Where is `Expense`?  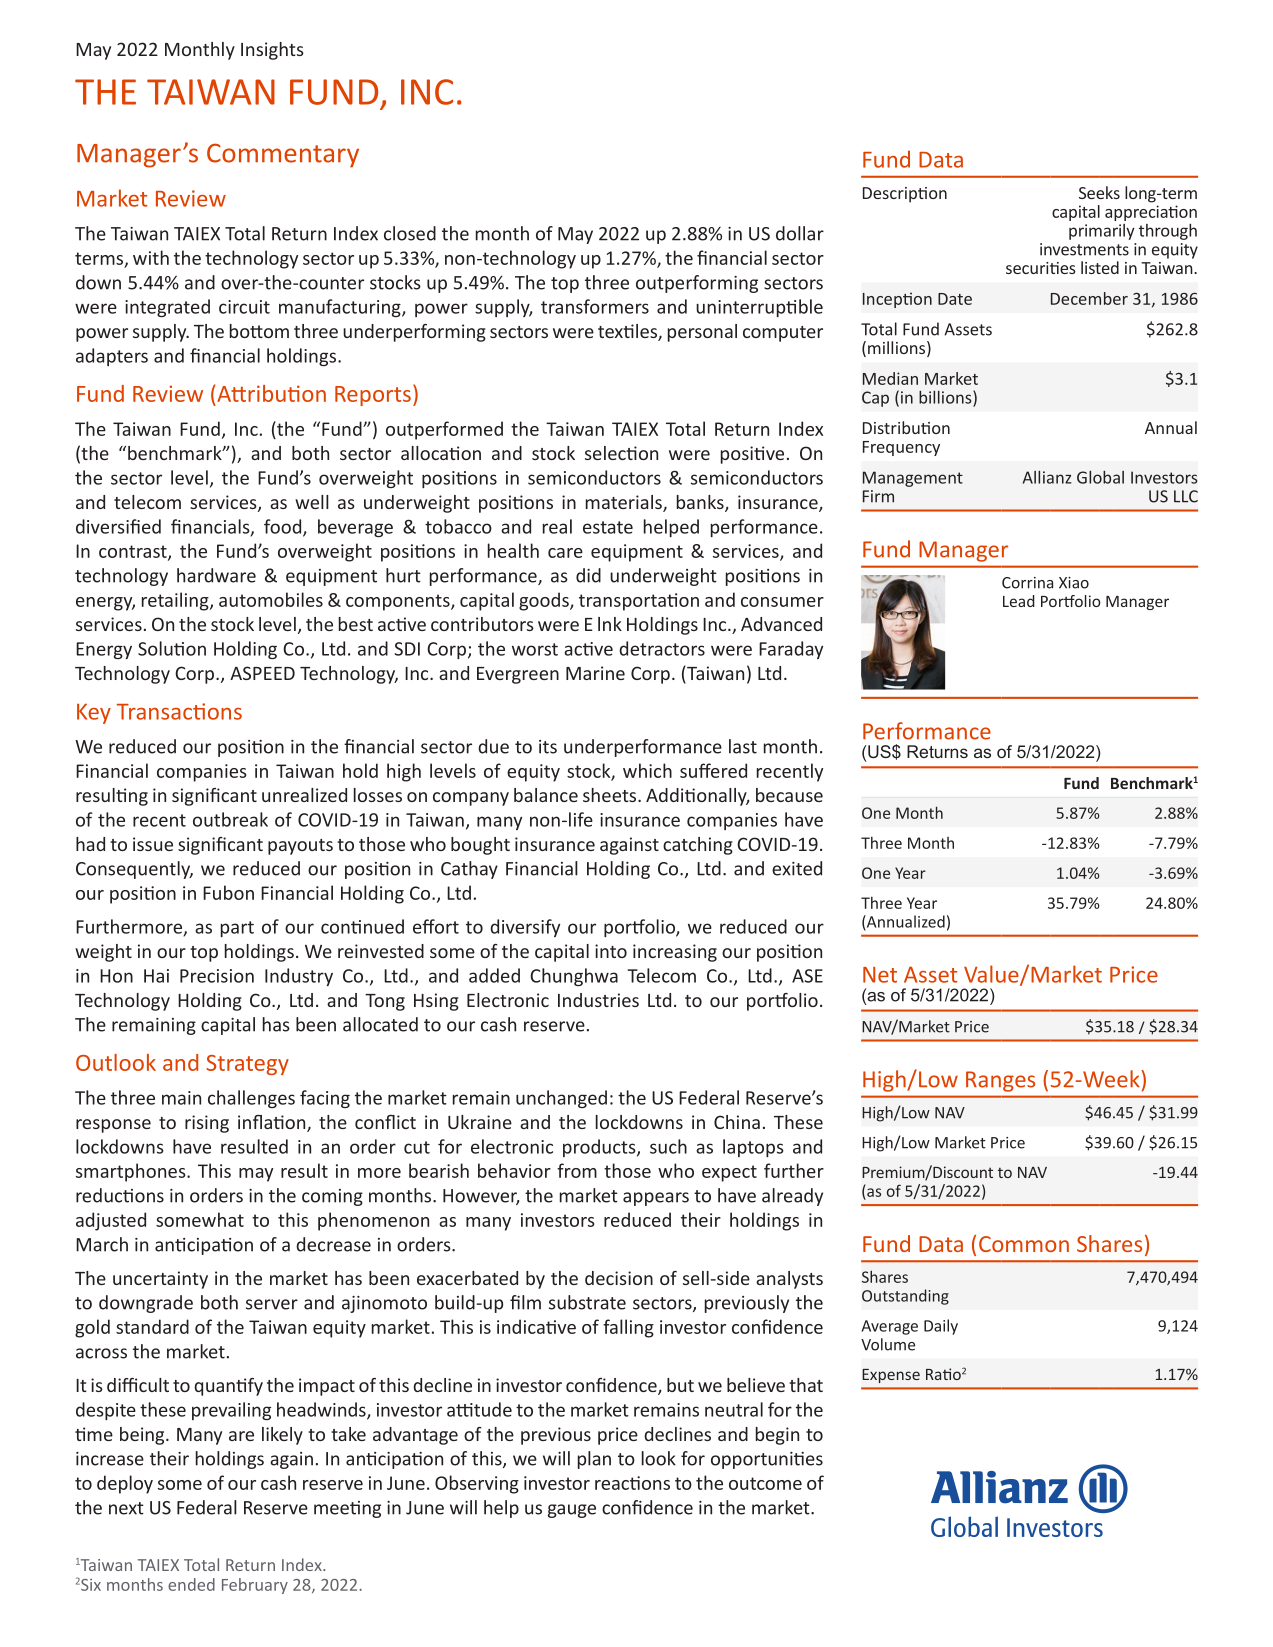
Expense is located at coordinates (891, 1376).
